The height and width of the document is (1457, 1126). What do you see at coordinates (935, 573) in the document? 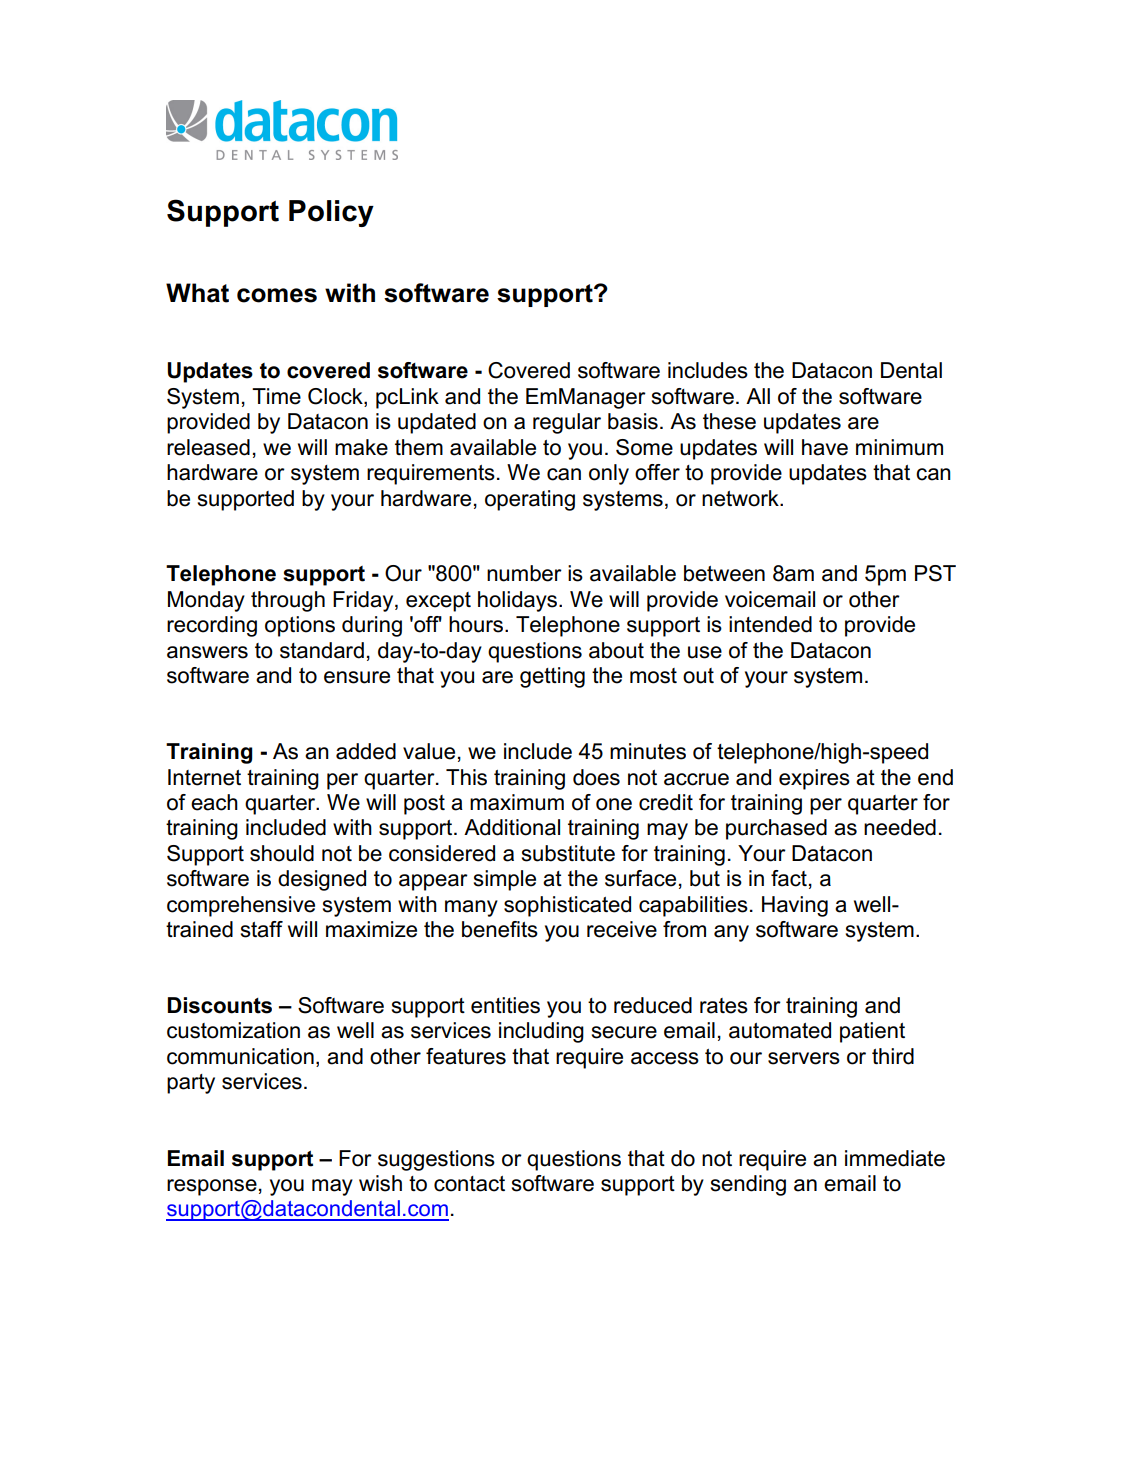
I see `PST` at bounding box center [935, 573].
